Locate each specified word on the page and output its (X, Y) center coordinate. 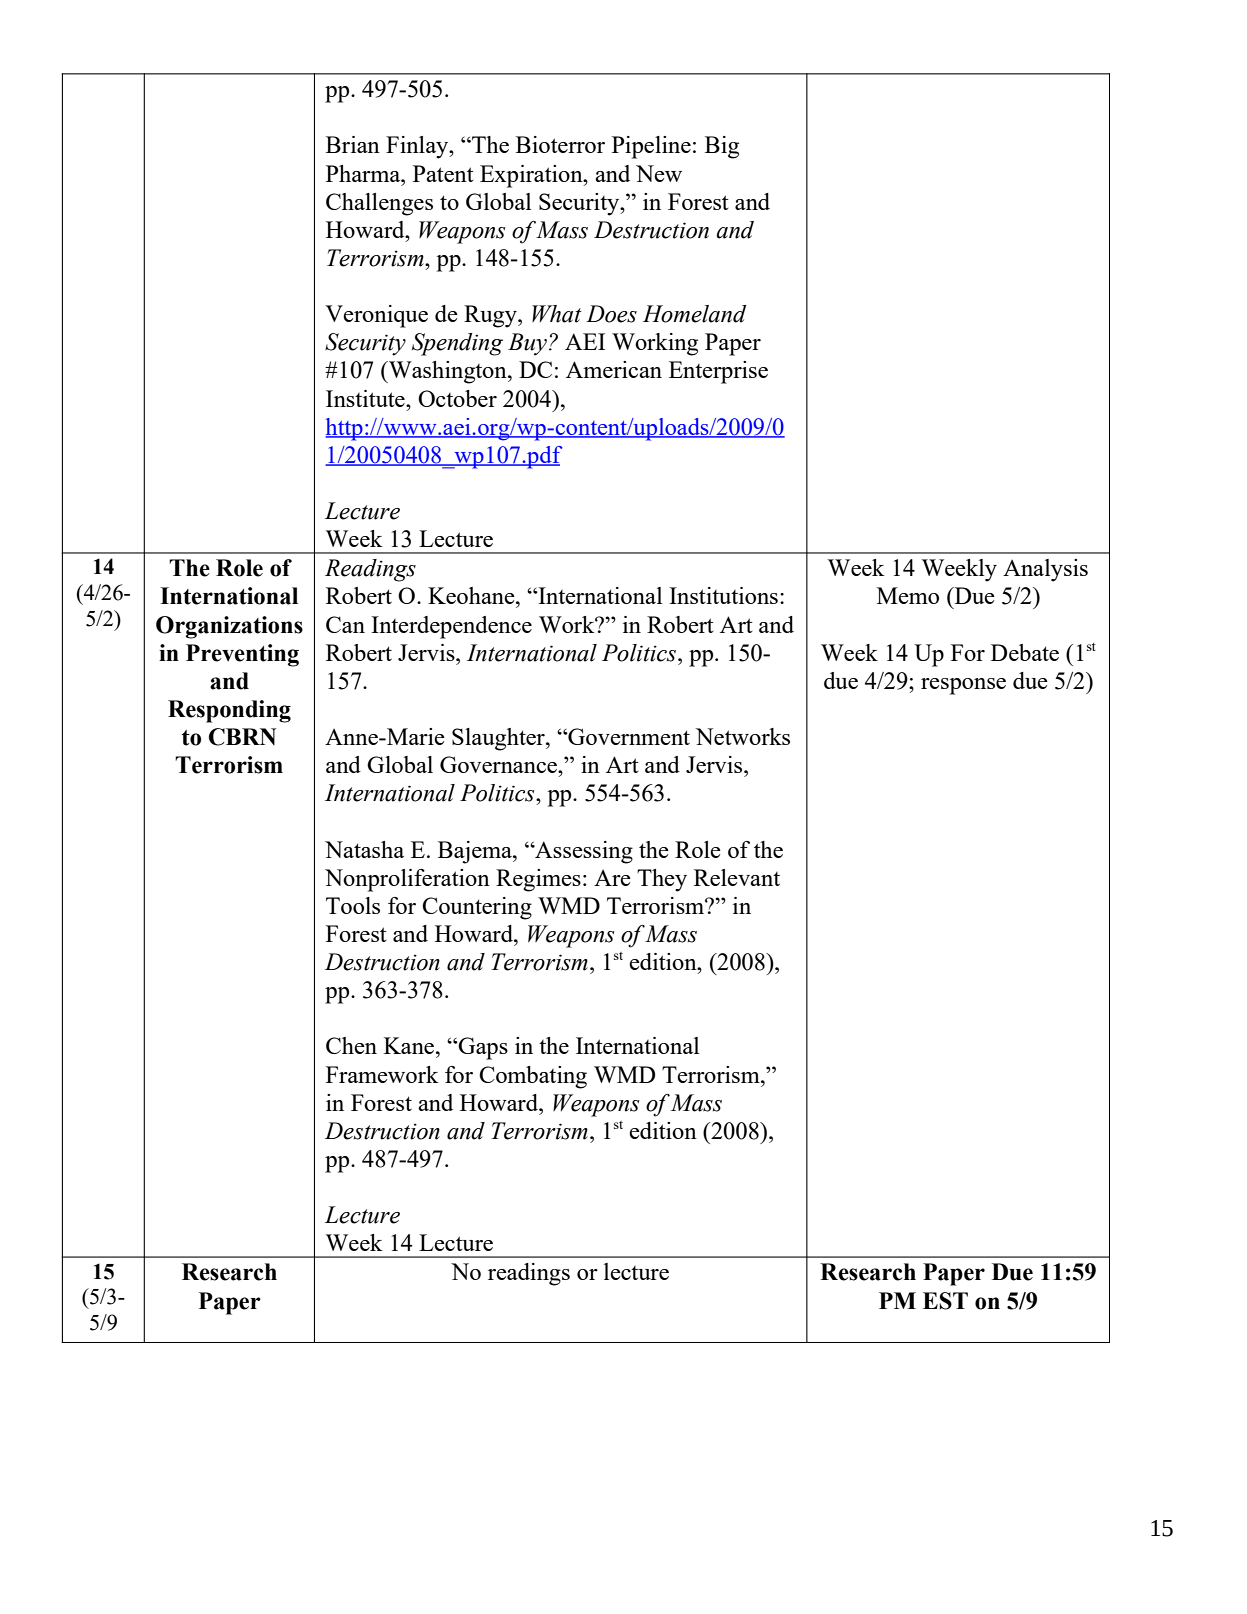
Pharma (364, 173)
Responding (229, 711)
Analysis (1045, 570)
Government (628, 736)
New (659, 173)
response (963, 686)
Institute (366, 398)
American (614, 369)
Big (722, 147)
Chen (351, 1045)
